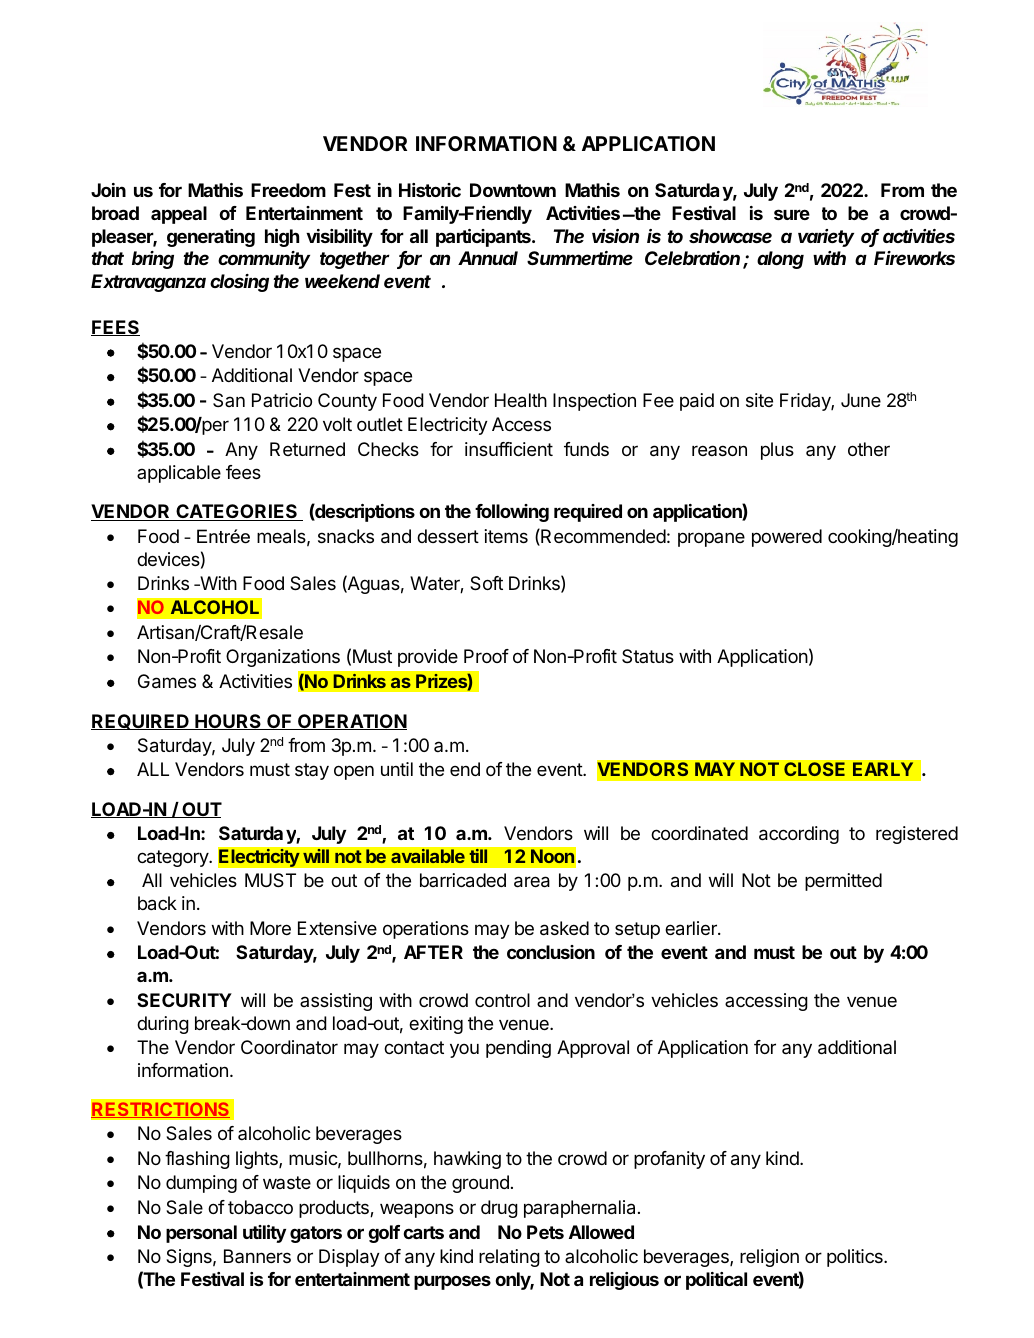 Image resolution: width=1034 pixels, height=1338 pixels. What do you see at coordinates (792, 214) in the document?
I see `sure` at bounding box center [792, 214].
